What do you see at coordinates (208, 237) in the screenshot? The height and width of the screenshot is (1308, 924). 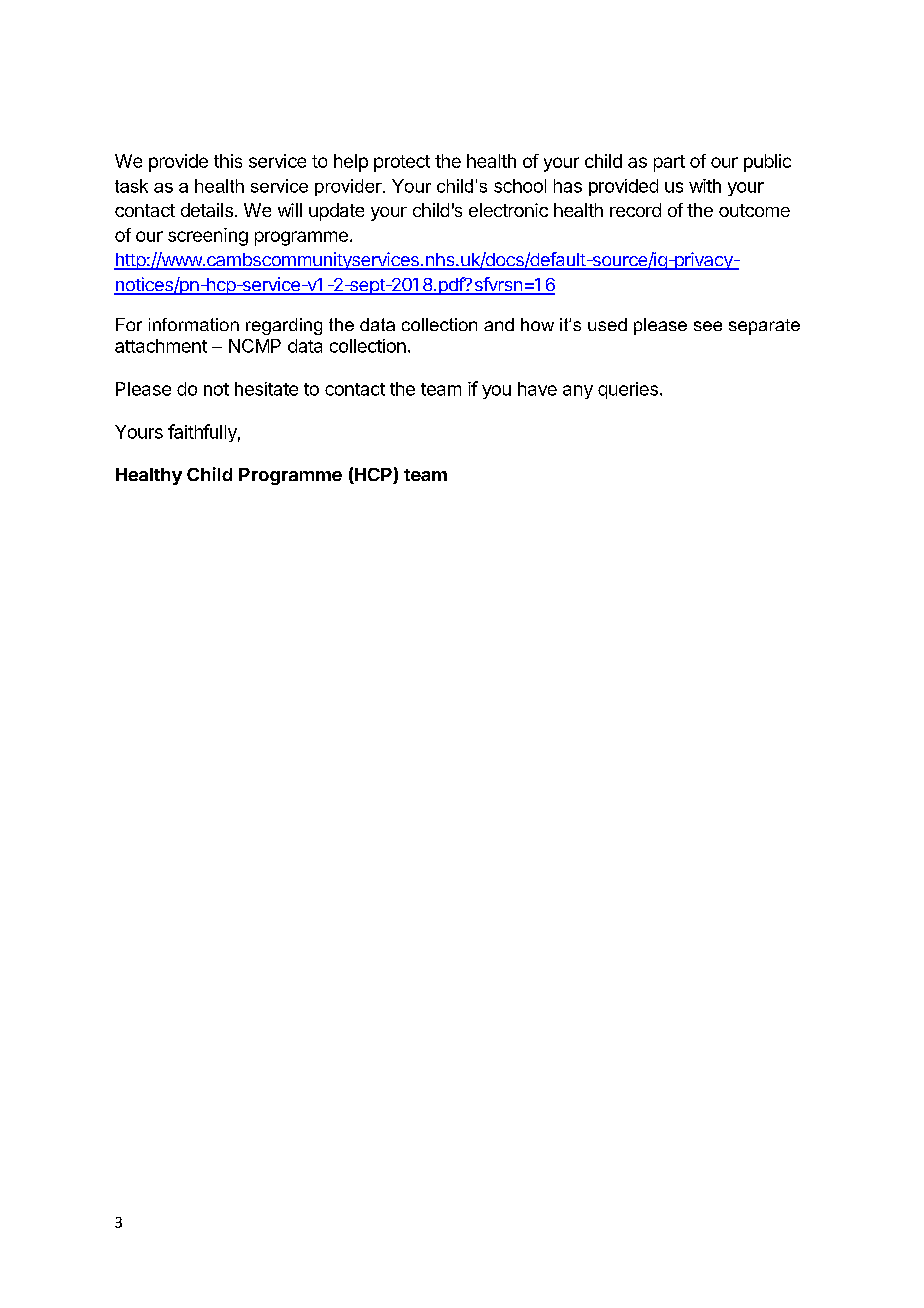 I see `screening` at bounding box center [208, 237].
